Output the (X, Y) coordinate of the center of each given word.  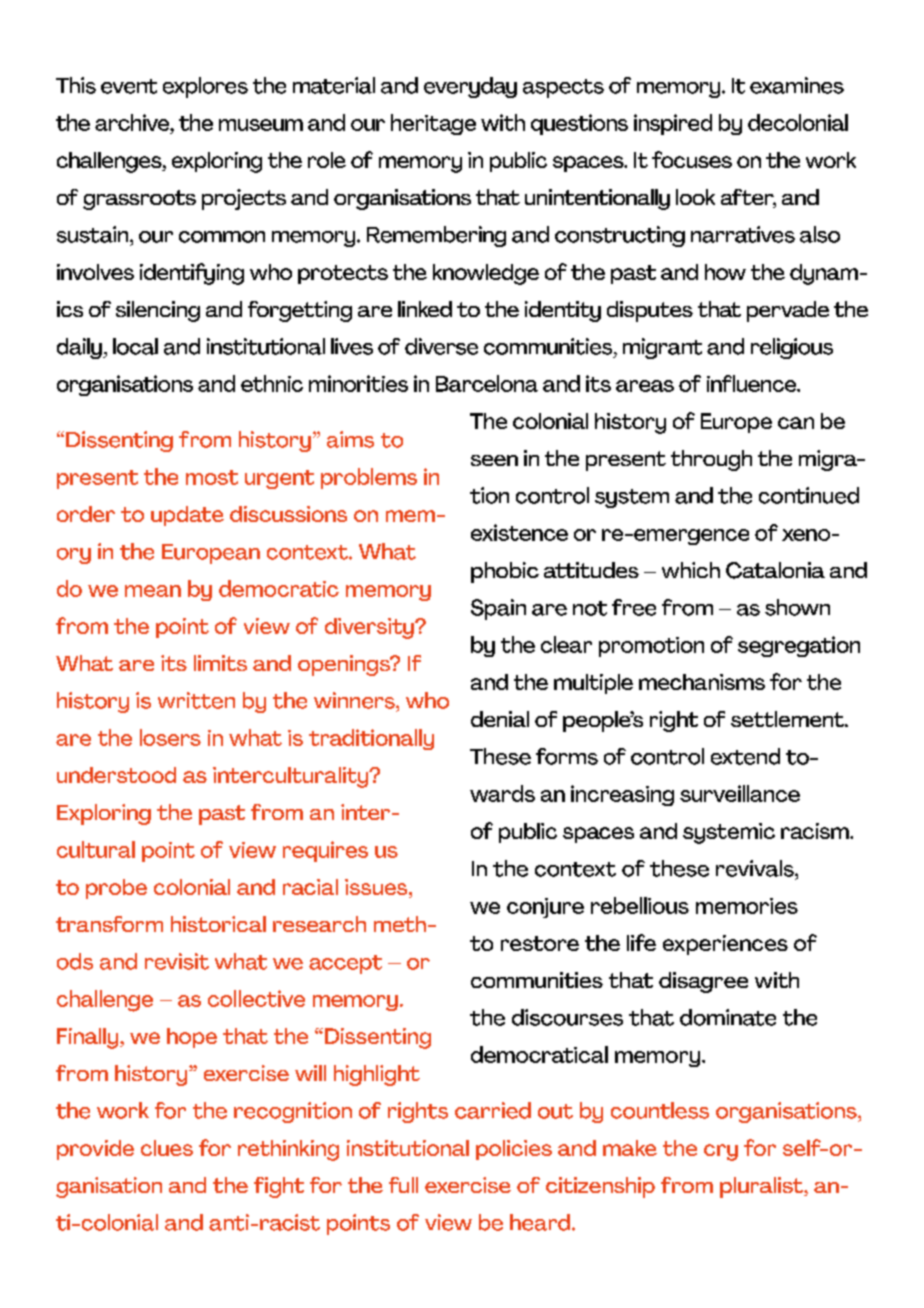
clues (167, 1148)
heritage (433, 124)
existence (519, 532)
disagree (703, 982)
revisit (177, 961)
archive (133, 122)
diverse (441, 346)
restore (540, 943)
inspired (673, 124)
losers (170, 737)
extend (745, 756)
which (691, 570)
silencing (158, 311)
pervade (788, 311)
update (187, 516)
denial (500, 719)
